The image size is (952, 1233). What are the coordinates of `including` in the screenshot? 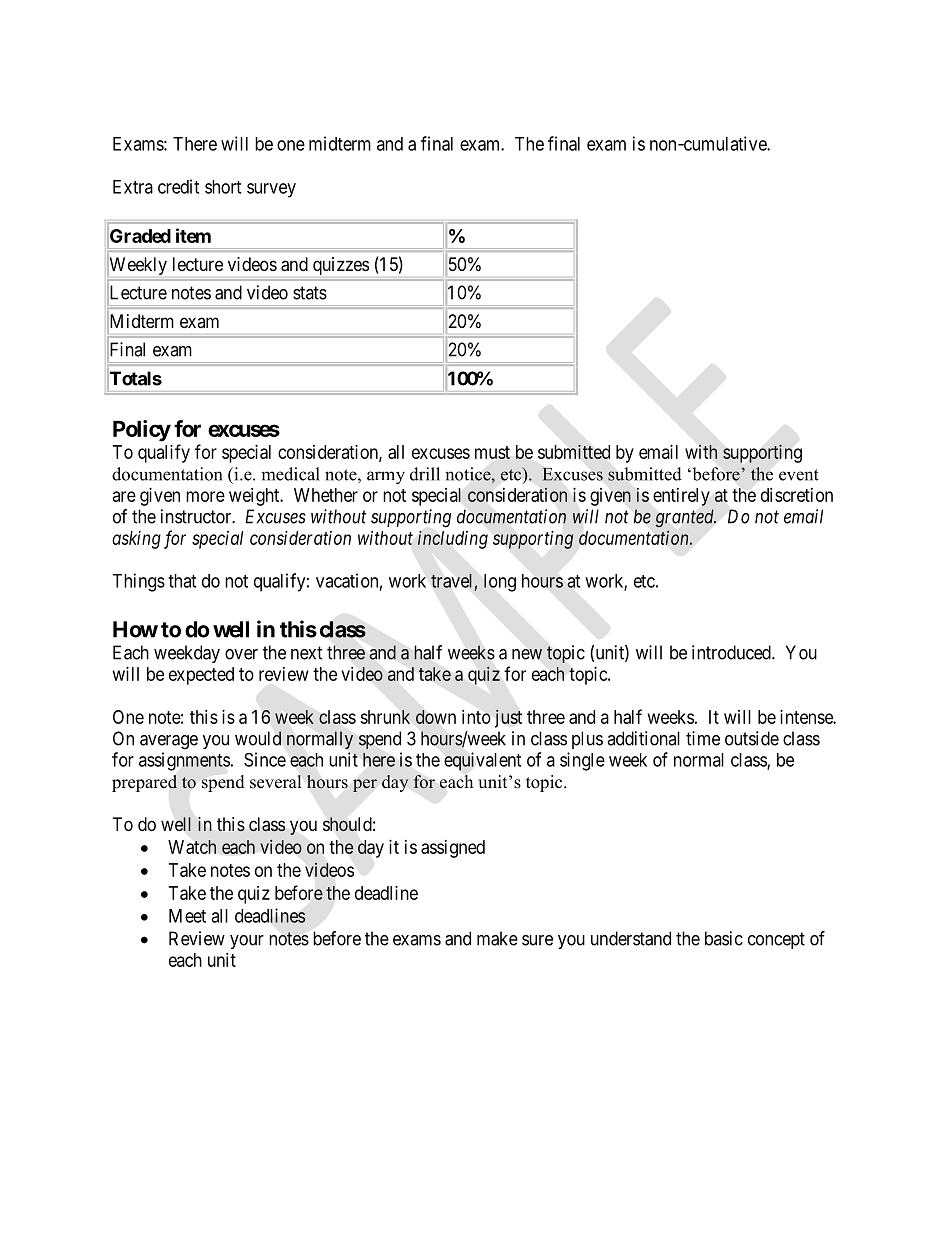 It's located at (453, 540).
